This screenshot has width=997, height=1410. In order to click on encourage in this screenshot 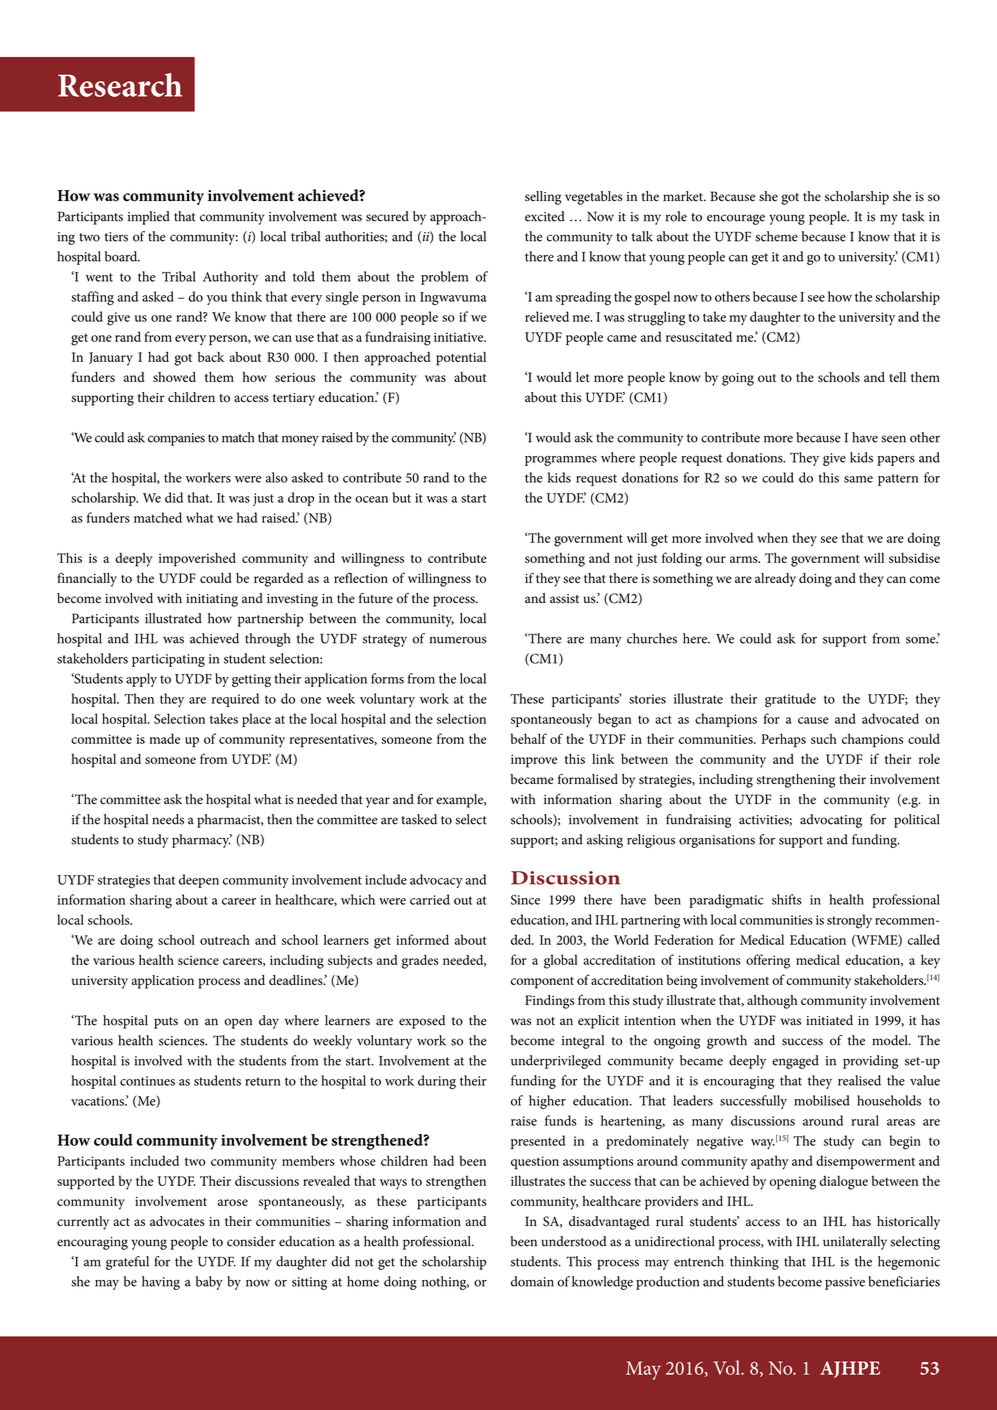, I will do `click(736, 219)`.
